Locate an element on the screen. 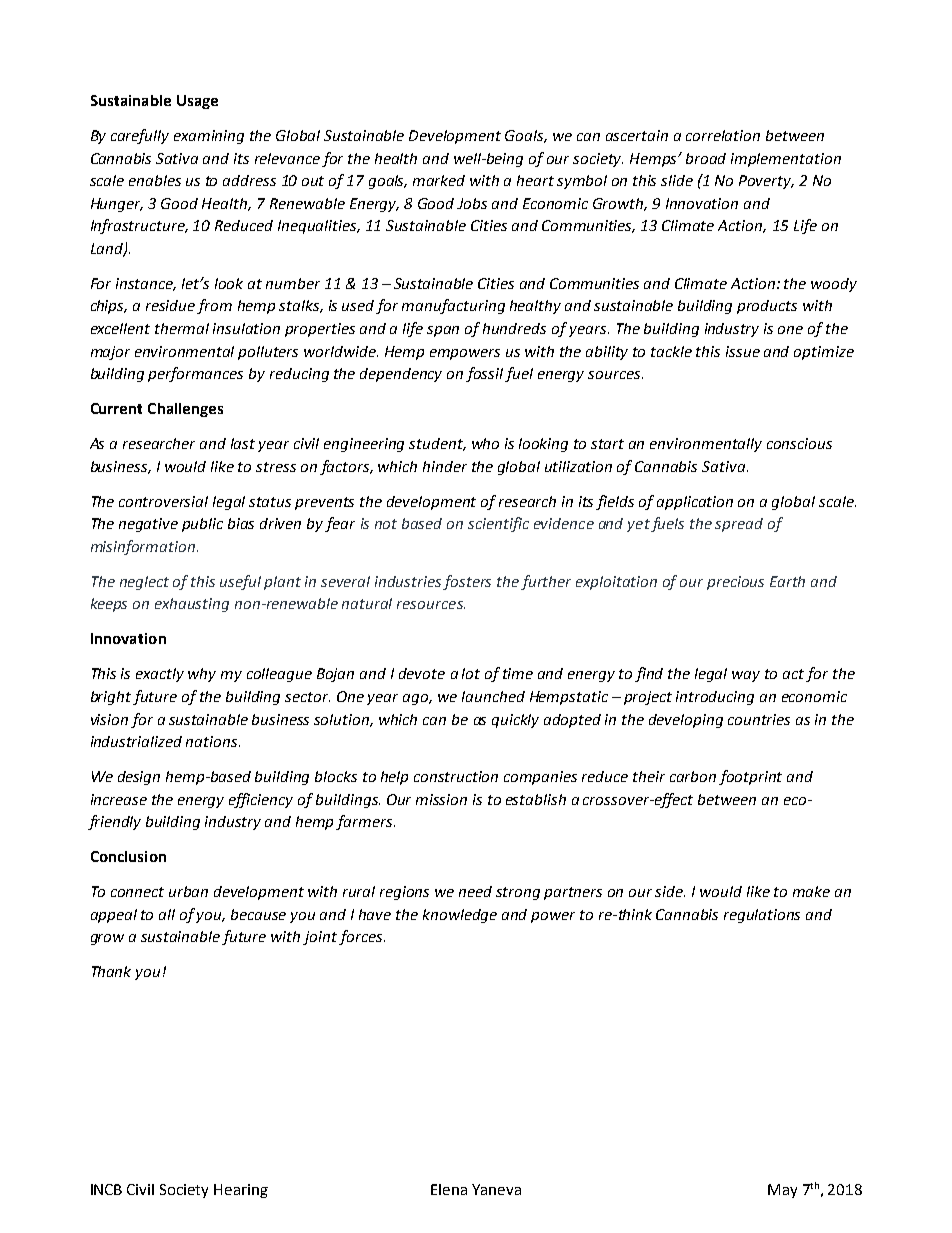 Image resolution: width=952 pixels, height=1233 pixels. marked is located at coordinates (439, 180).
